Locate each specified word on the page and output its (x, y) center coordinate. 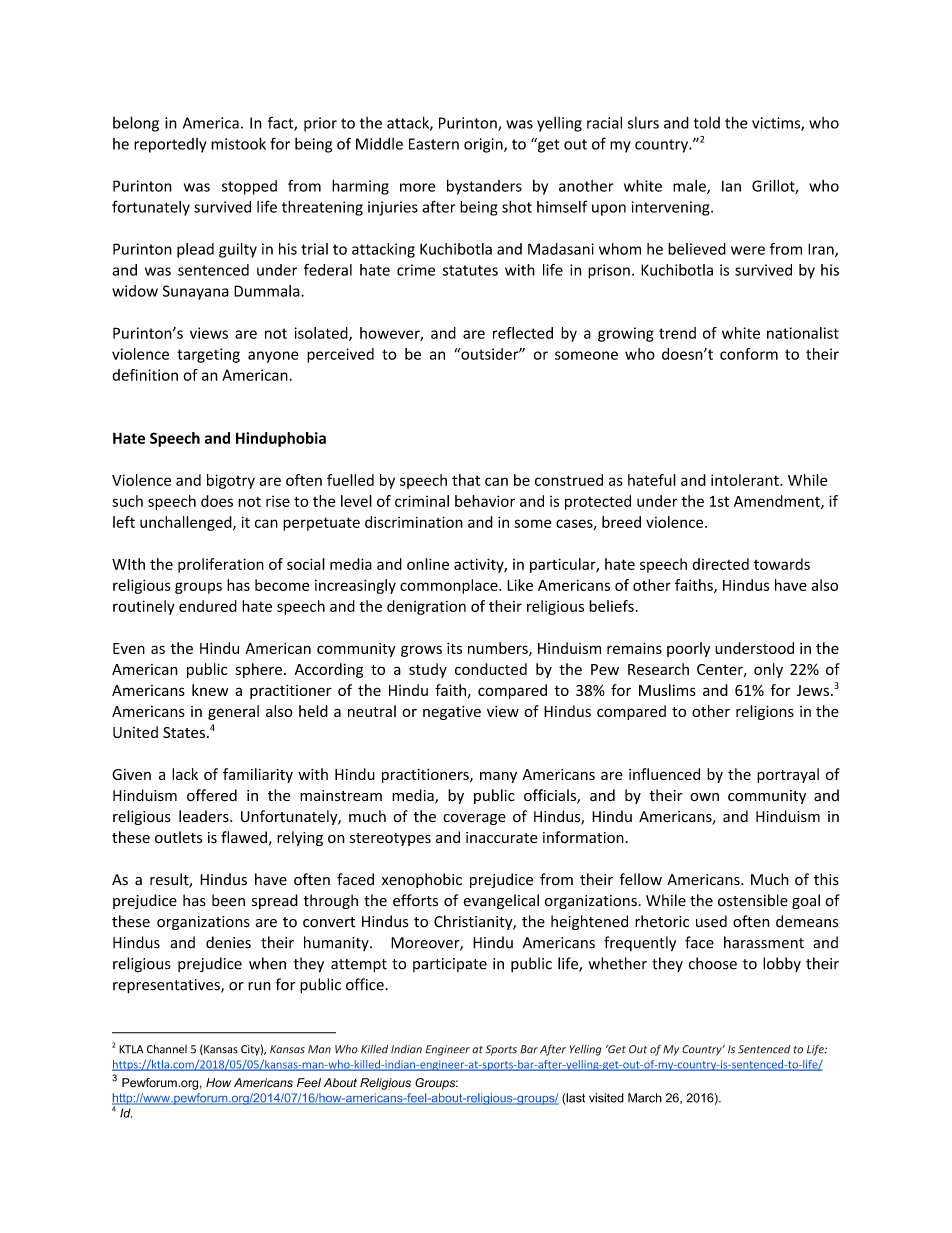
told (707, 123)
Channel (167, 1049)
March (645, 1098)
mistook (238, 143)
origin (484, 145)
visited (606, 1098)
